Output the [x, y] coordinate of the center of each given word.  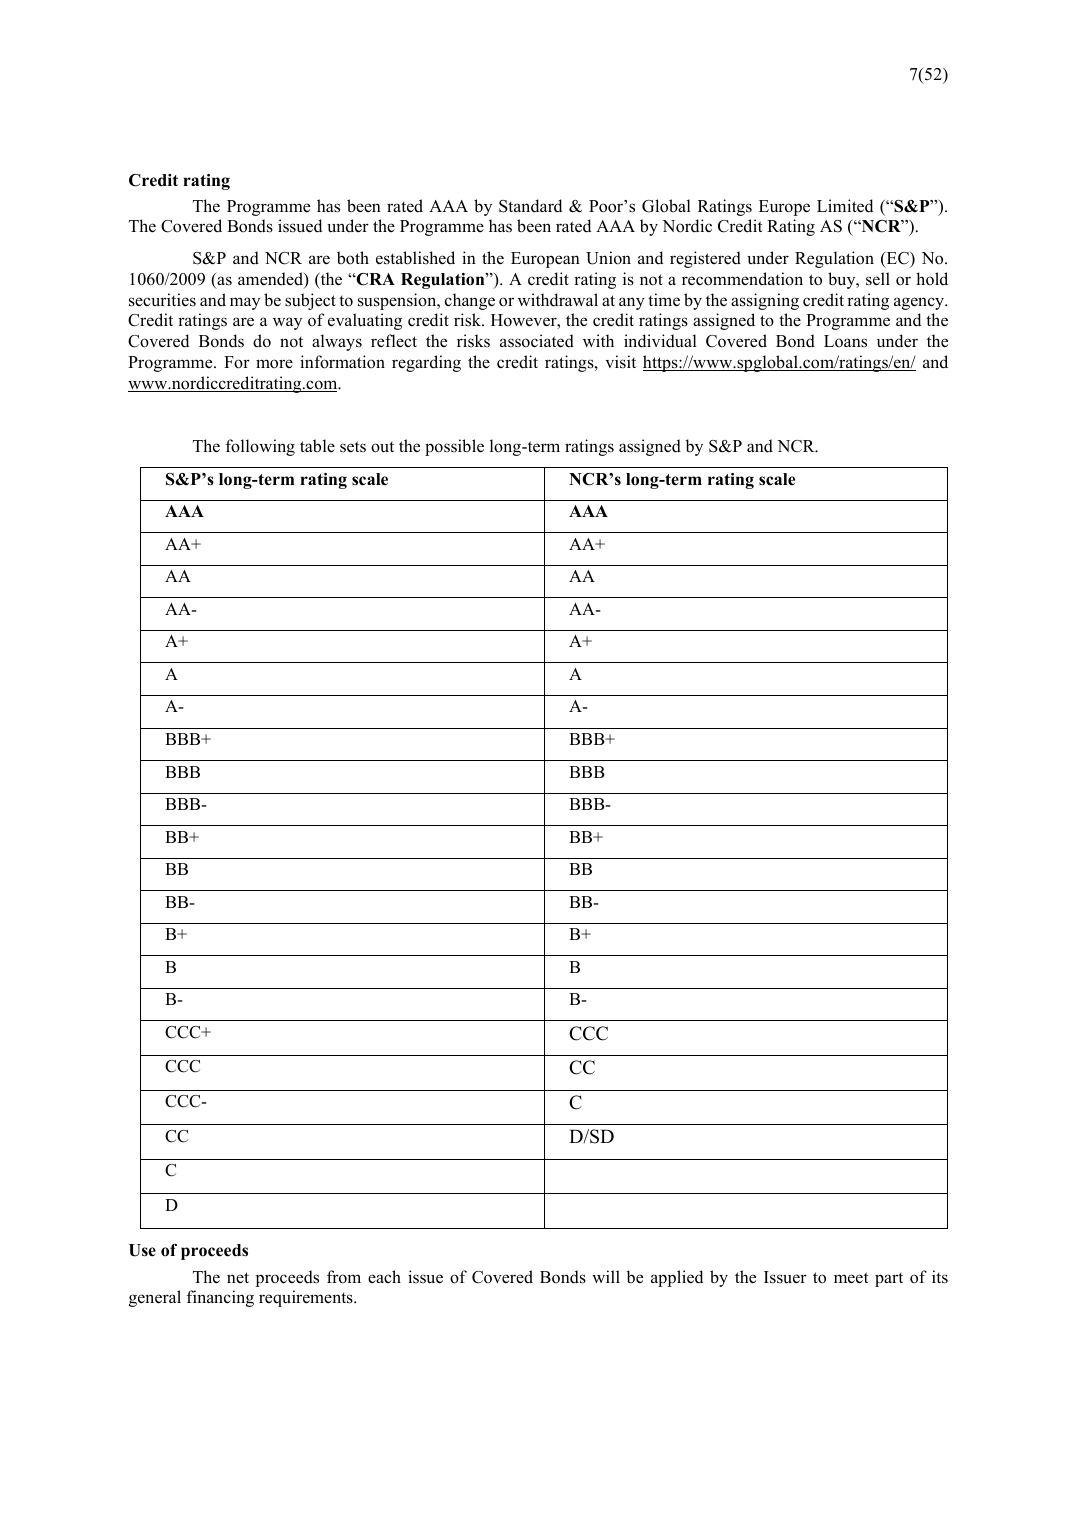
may [245, 303]
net [238, 1277]
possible [454, 447]
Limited [845, 206]
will [606, 1276]
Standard [530, 206]
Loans [845, 341]
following [260, 447]
